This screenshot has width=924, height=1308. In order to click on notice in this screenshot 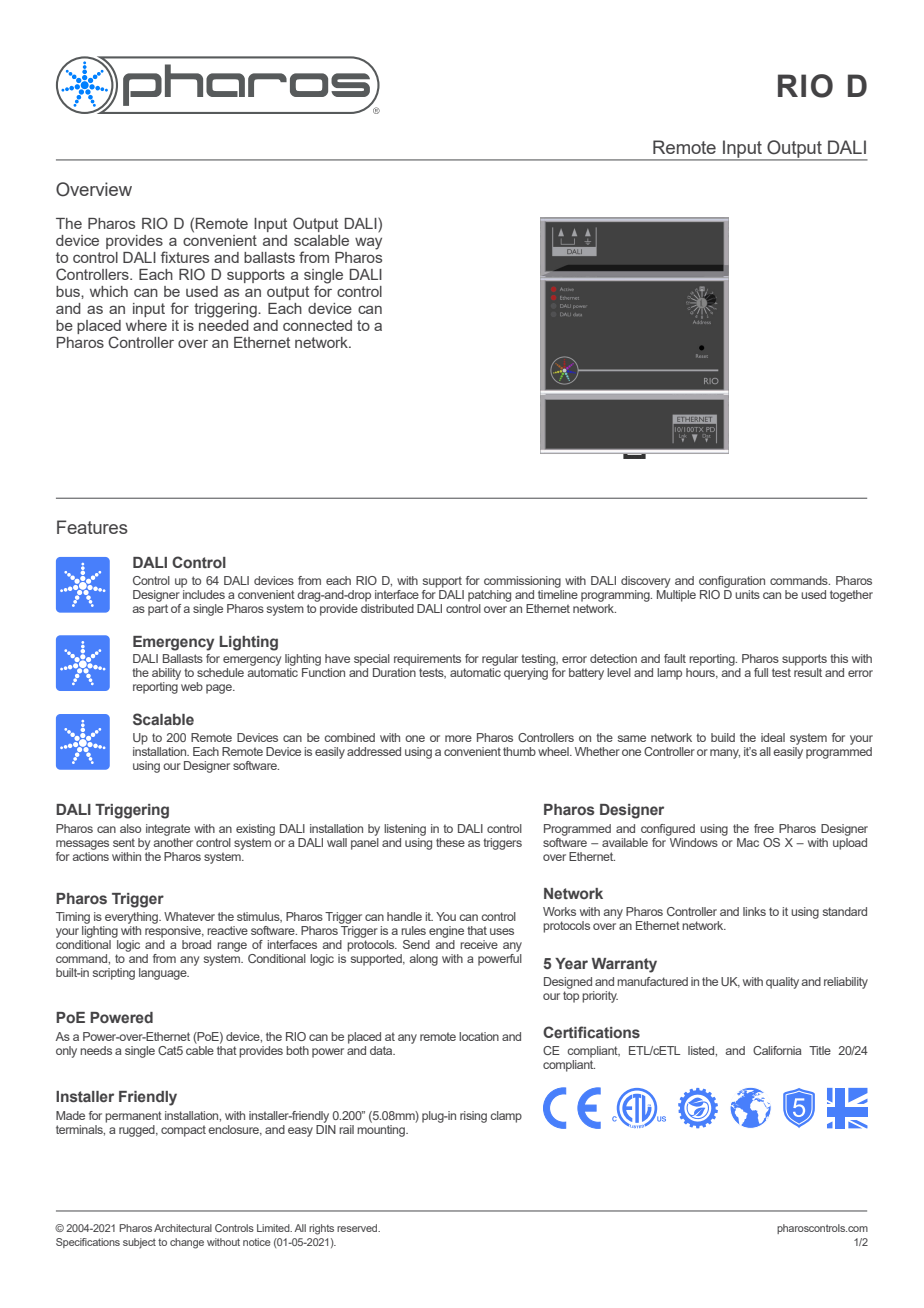, I will do `click(257, 1242)`.
